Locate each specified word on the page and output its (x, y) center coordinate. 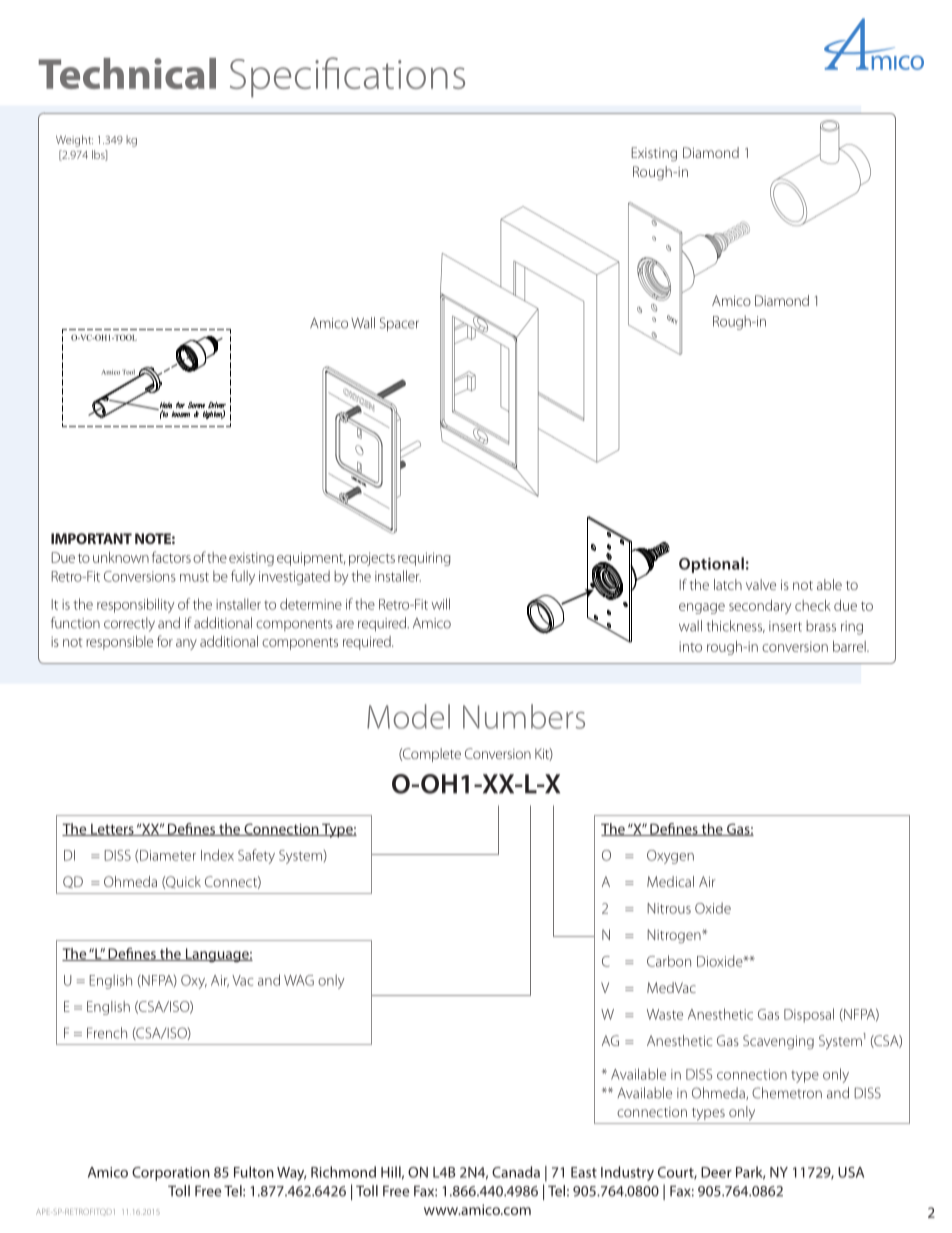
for (165, 641)
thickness (736, 626)
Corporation (171, 1174)
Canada (516, 1172)
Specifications (347, 77)
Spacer (399, 324)
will (440, 604)
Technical (127, 73)
